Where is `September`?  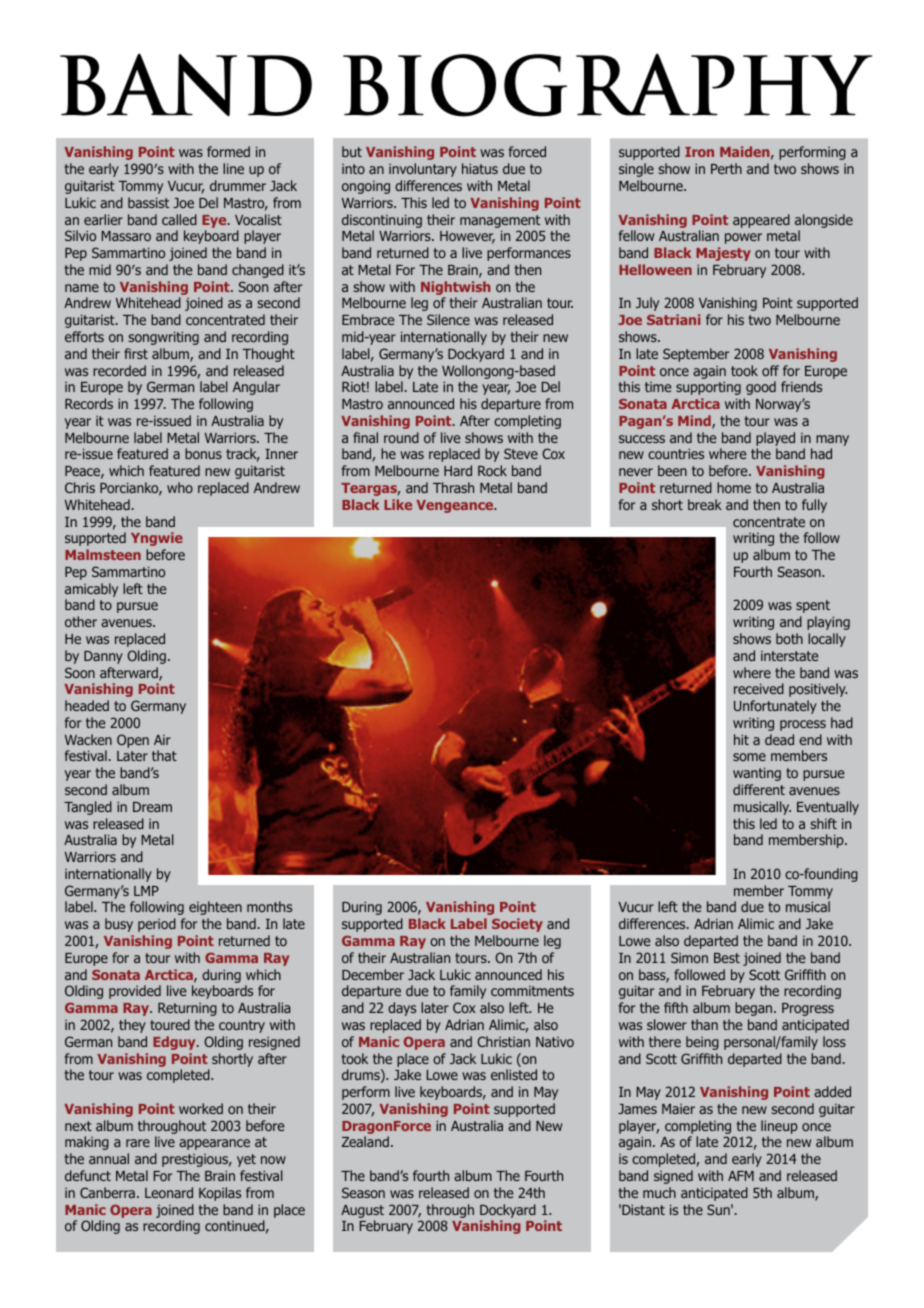 September is located at coordinates (696, 355).
